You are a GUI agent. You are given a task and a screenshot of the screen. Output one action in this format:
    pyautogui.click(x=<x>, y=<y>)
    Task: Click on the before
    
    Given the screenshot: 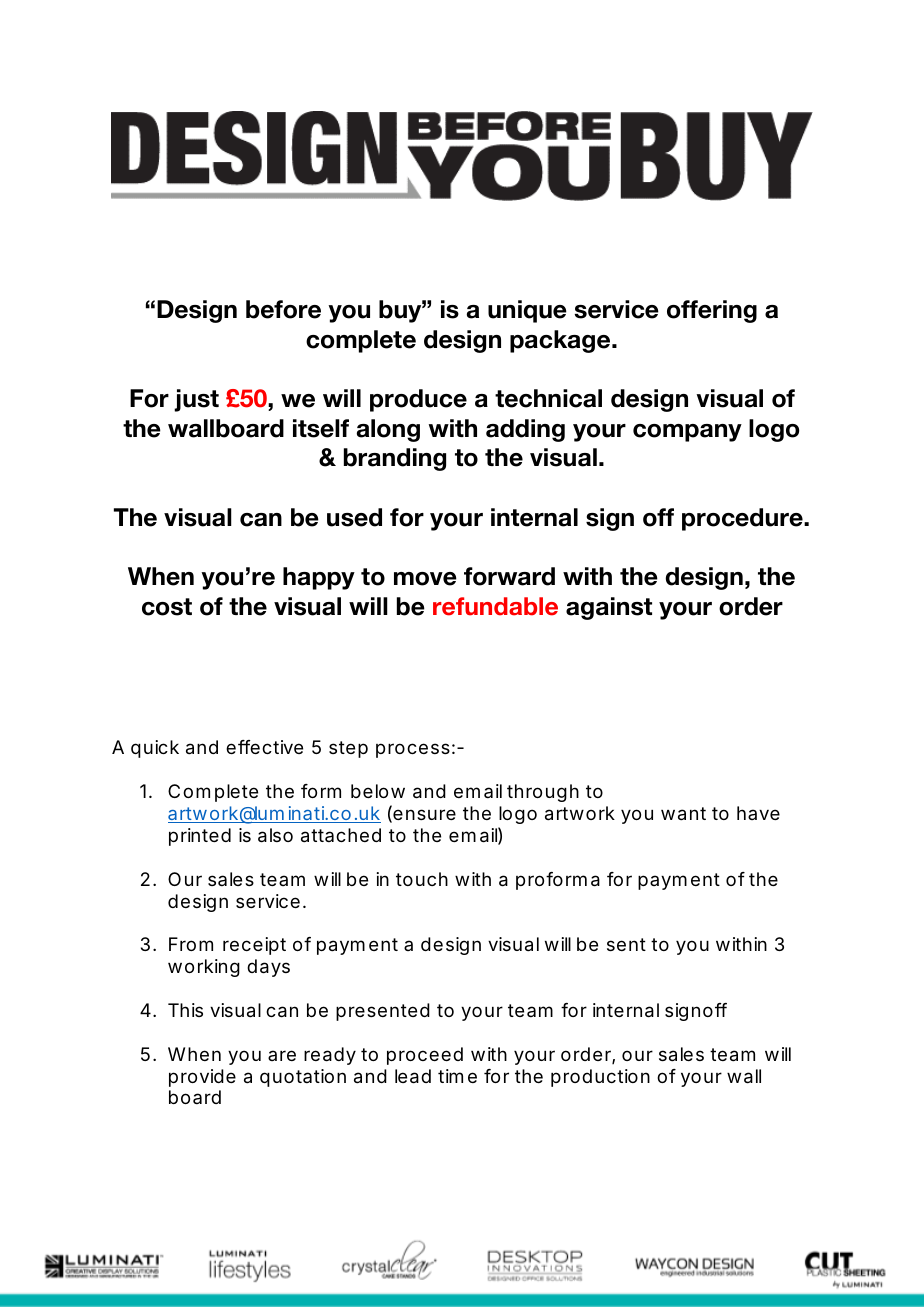 What is the action you would take?
    pyautogui.click(x=283, y=309)
